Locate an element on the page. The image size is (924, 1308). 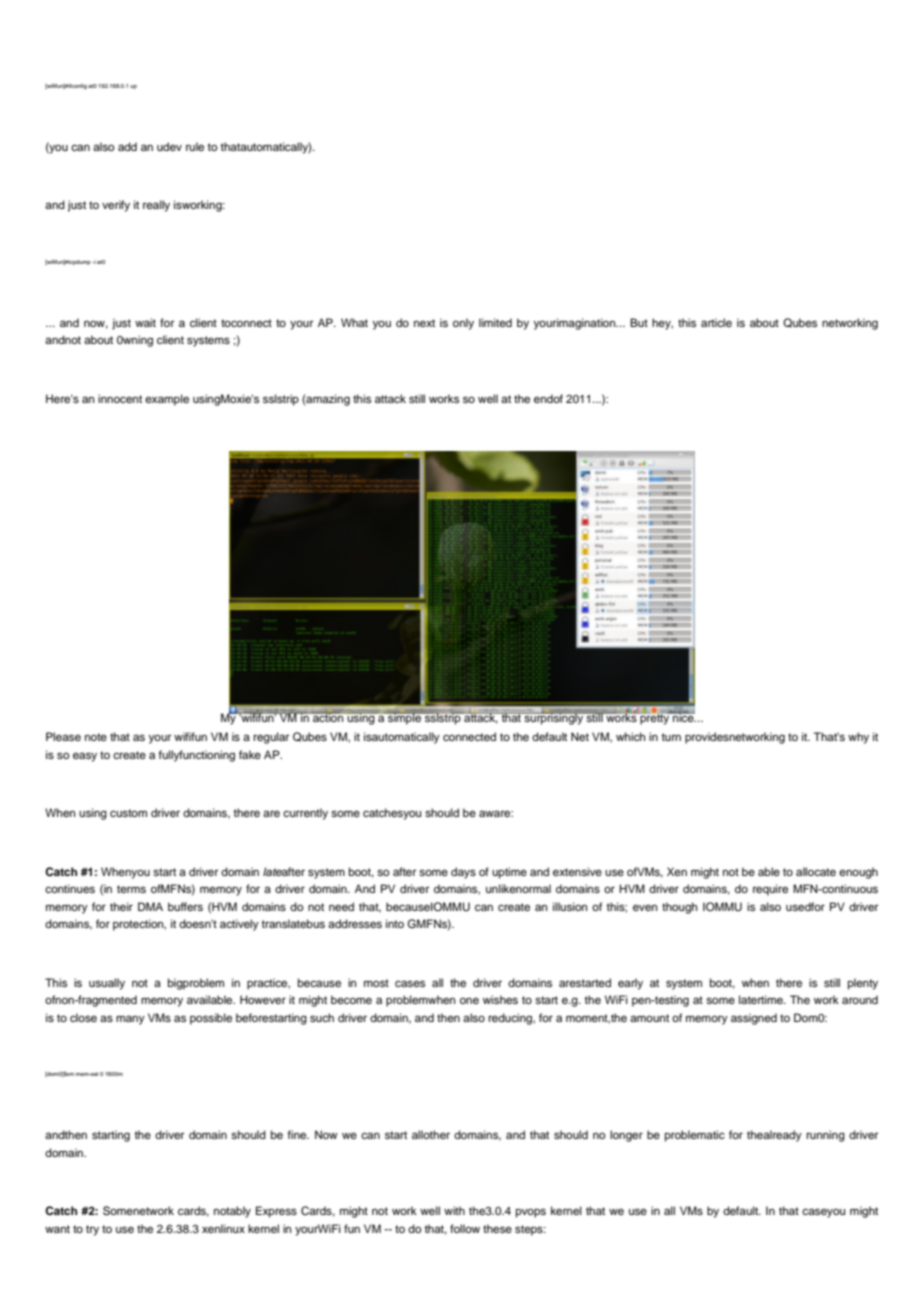
try is located at coordinates (92, 1230).
